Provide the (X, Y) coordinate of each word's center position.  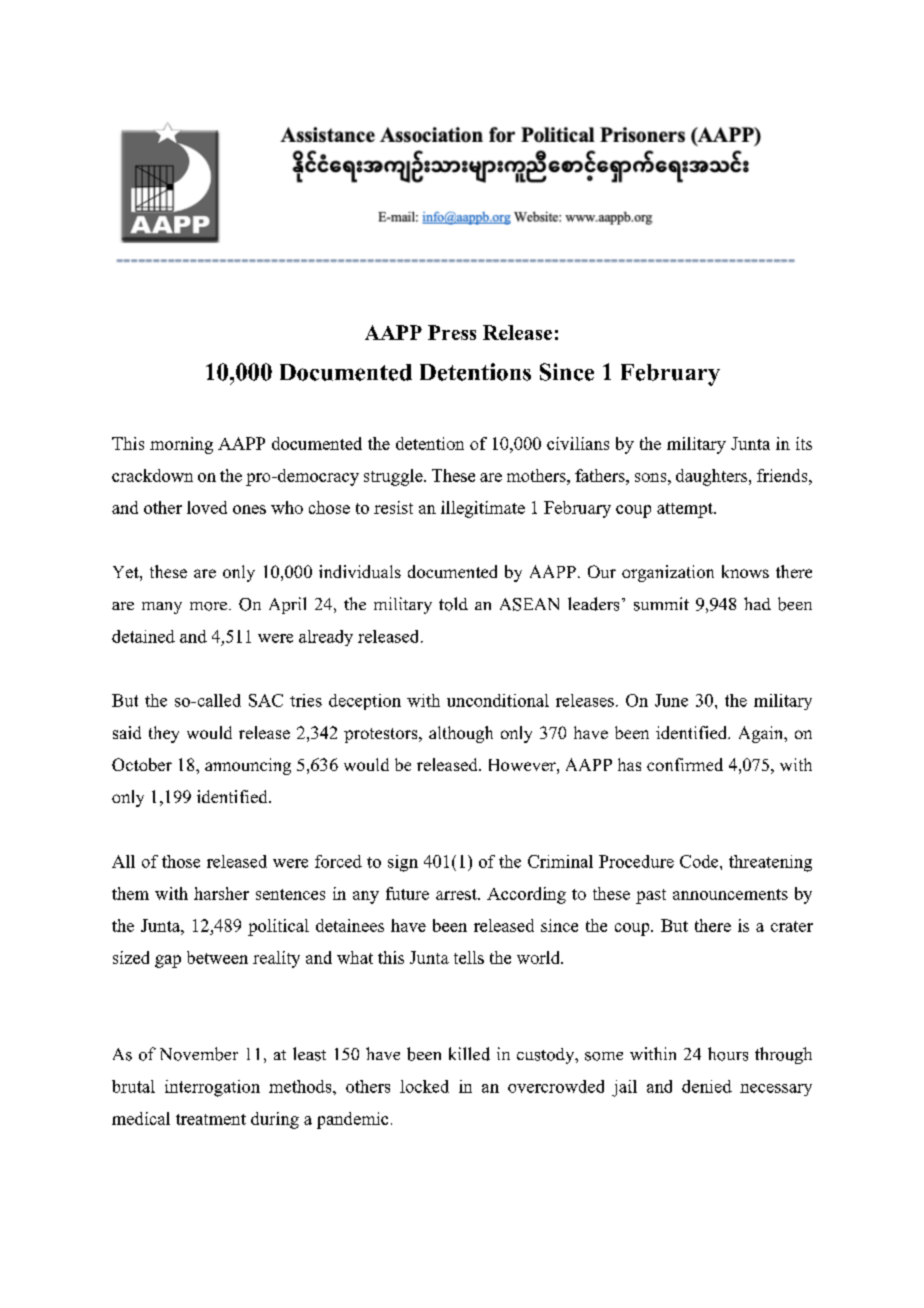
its (804, 443)
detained (143, 636)
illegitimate (483, 509)
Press (452, 332)
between (217, 957)
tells (469, 957)
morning (181, 445)
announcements (730, 894)
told (453, 604)
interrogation (212, 1088)
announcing (248, 766)
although (461, 734)
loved (207, 507)
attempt (686, 510)
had (757, 603)
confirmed (685, 764)
